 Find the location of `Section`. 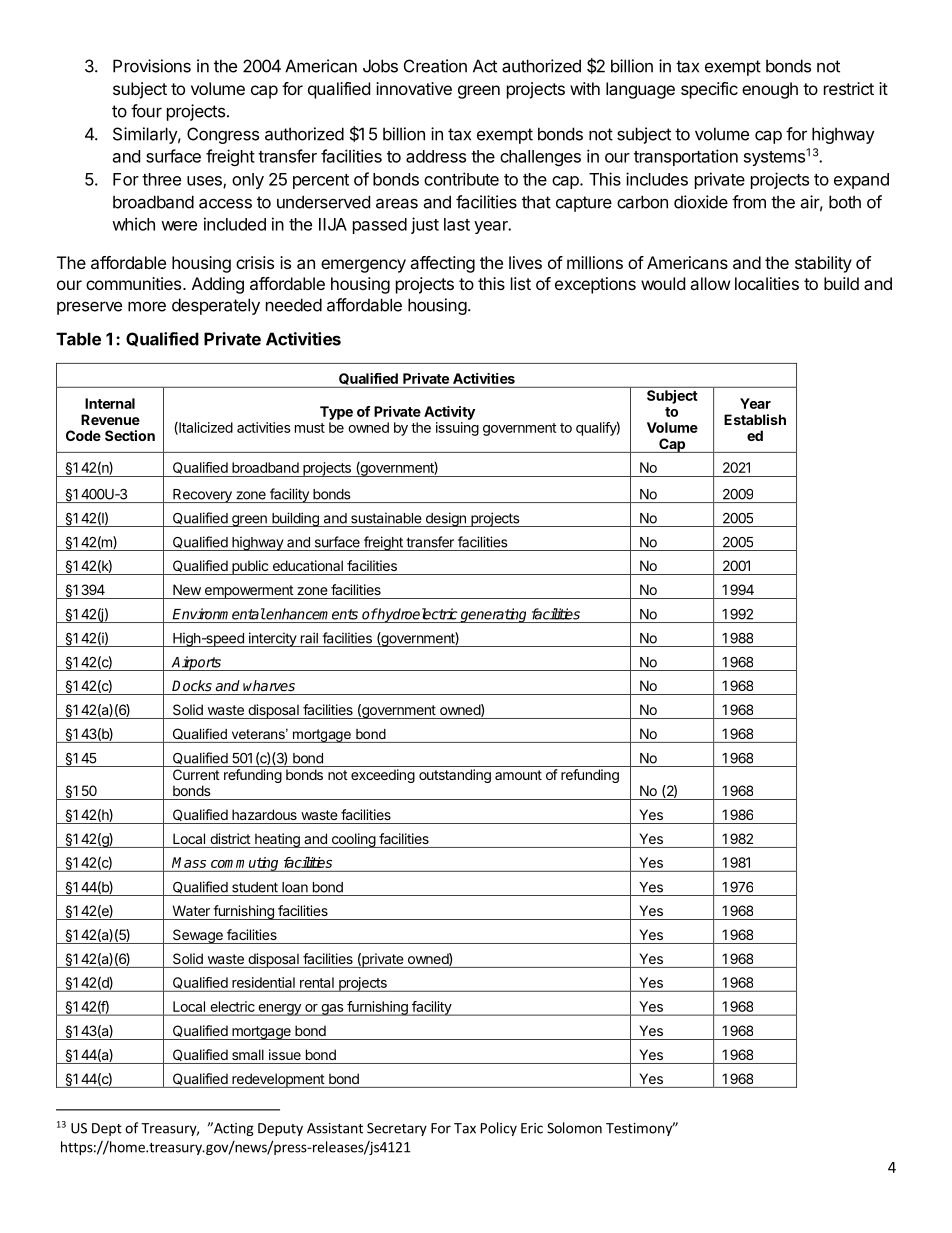

Section is located at coordinates (130, 435).
